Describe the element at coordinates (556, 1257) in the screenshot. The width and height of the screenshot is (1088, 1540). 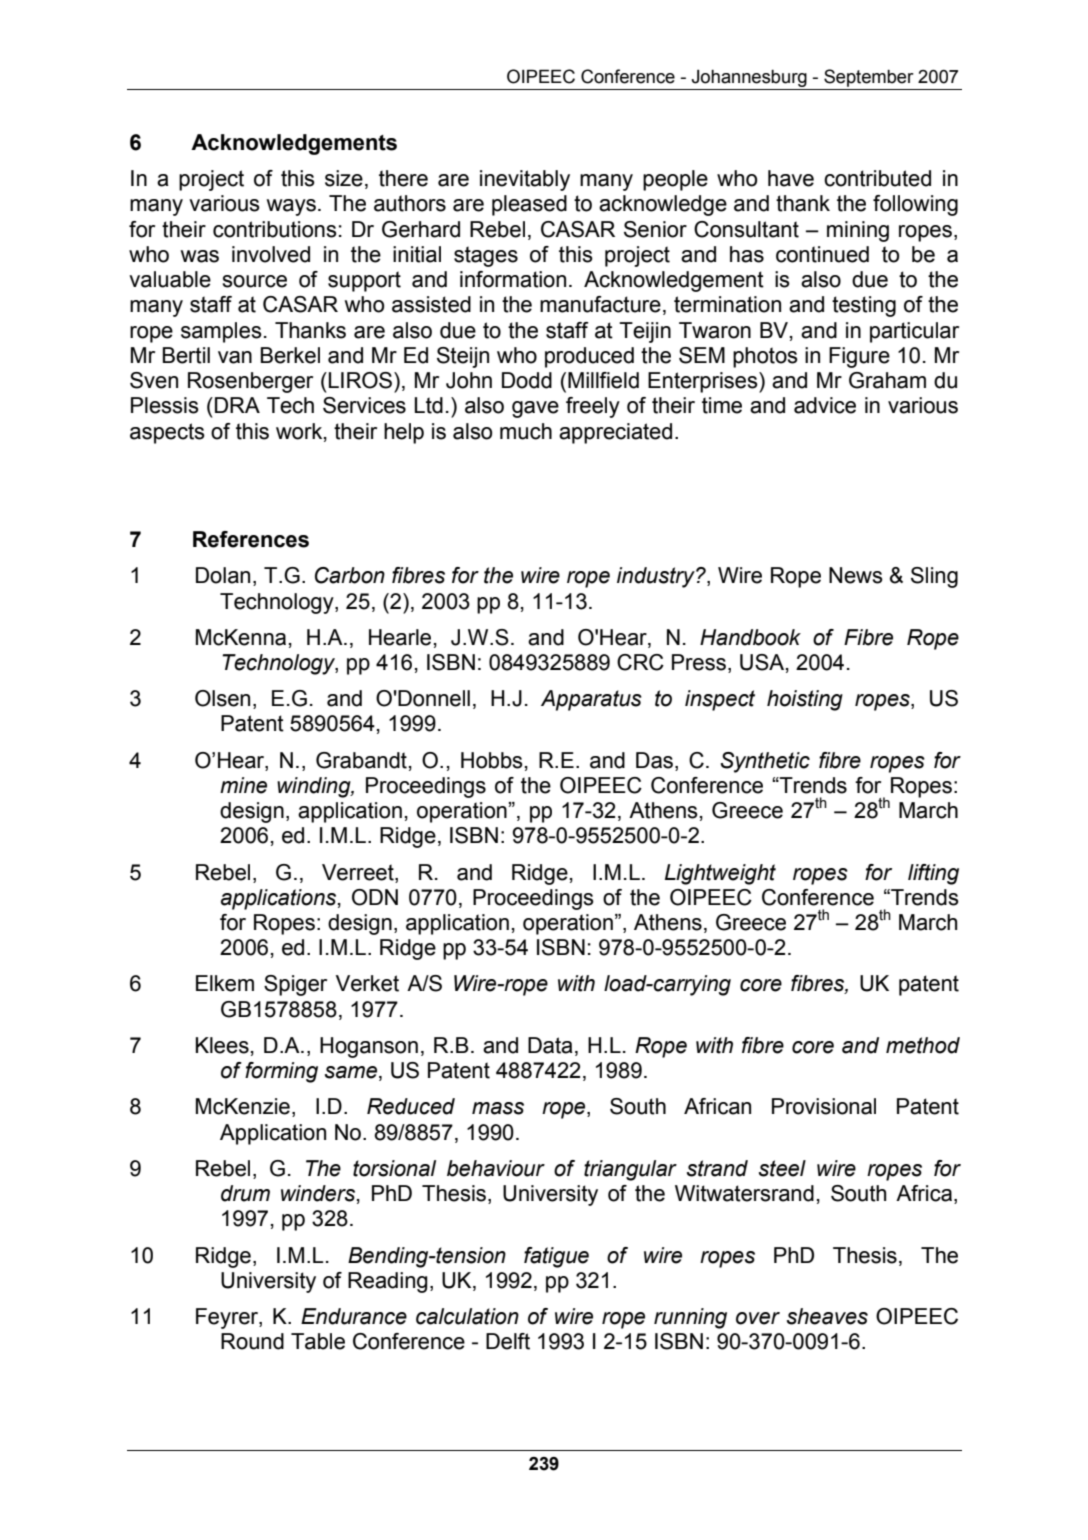
I see `fatigue` at that location.
